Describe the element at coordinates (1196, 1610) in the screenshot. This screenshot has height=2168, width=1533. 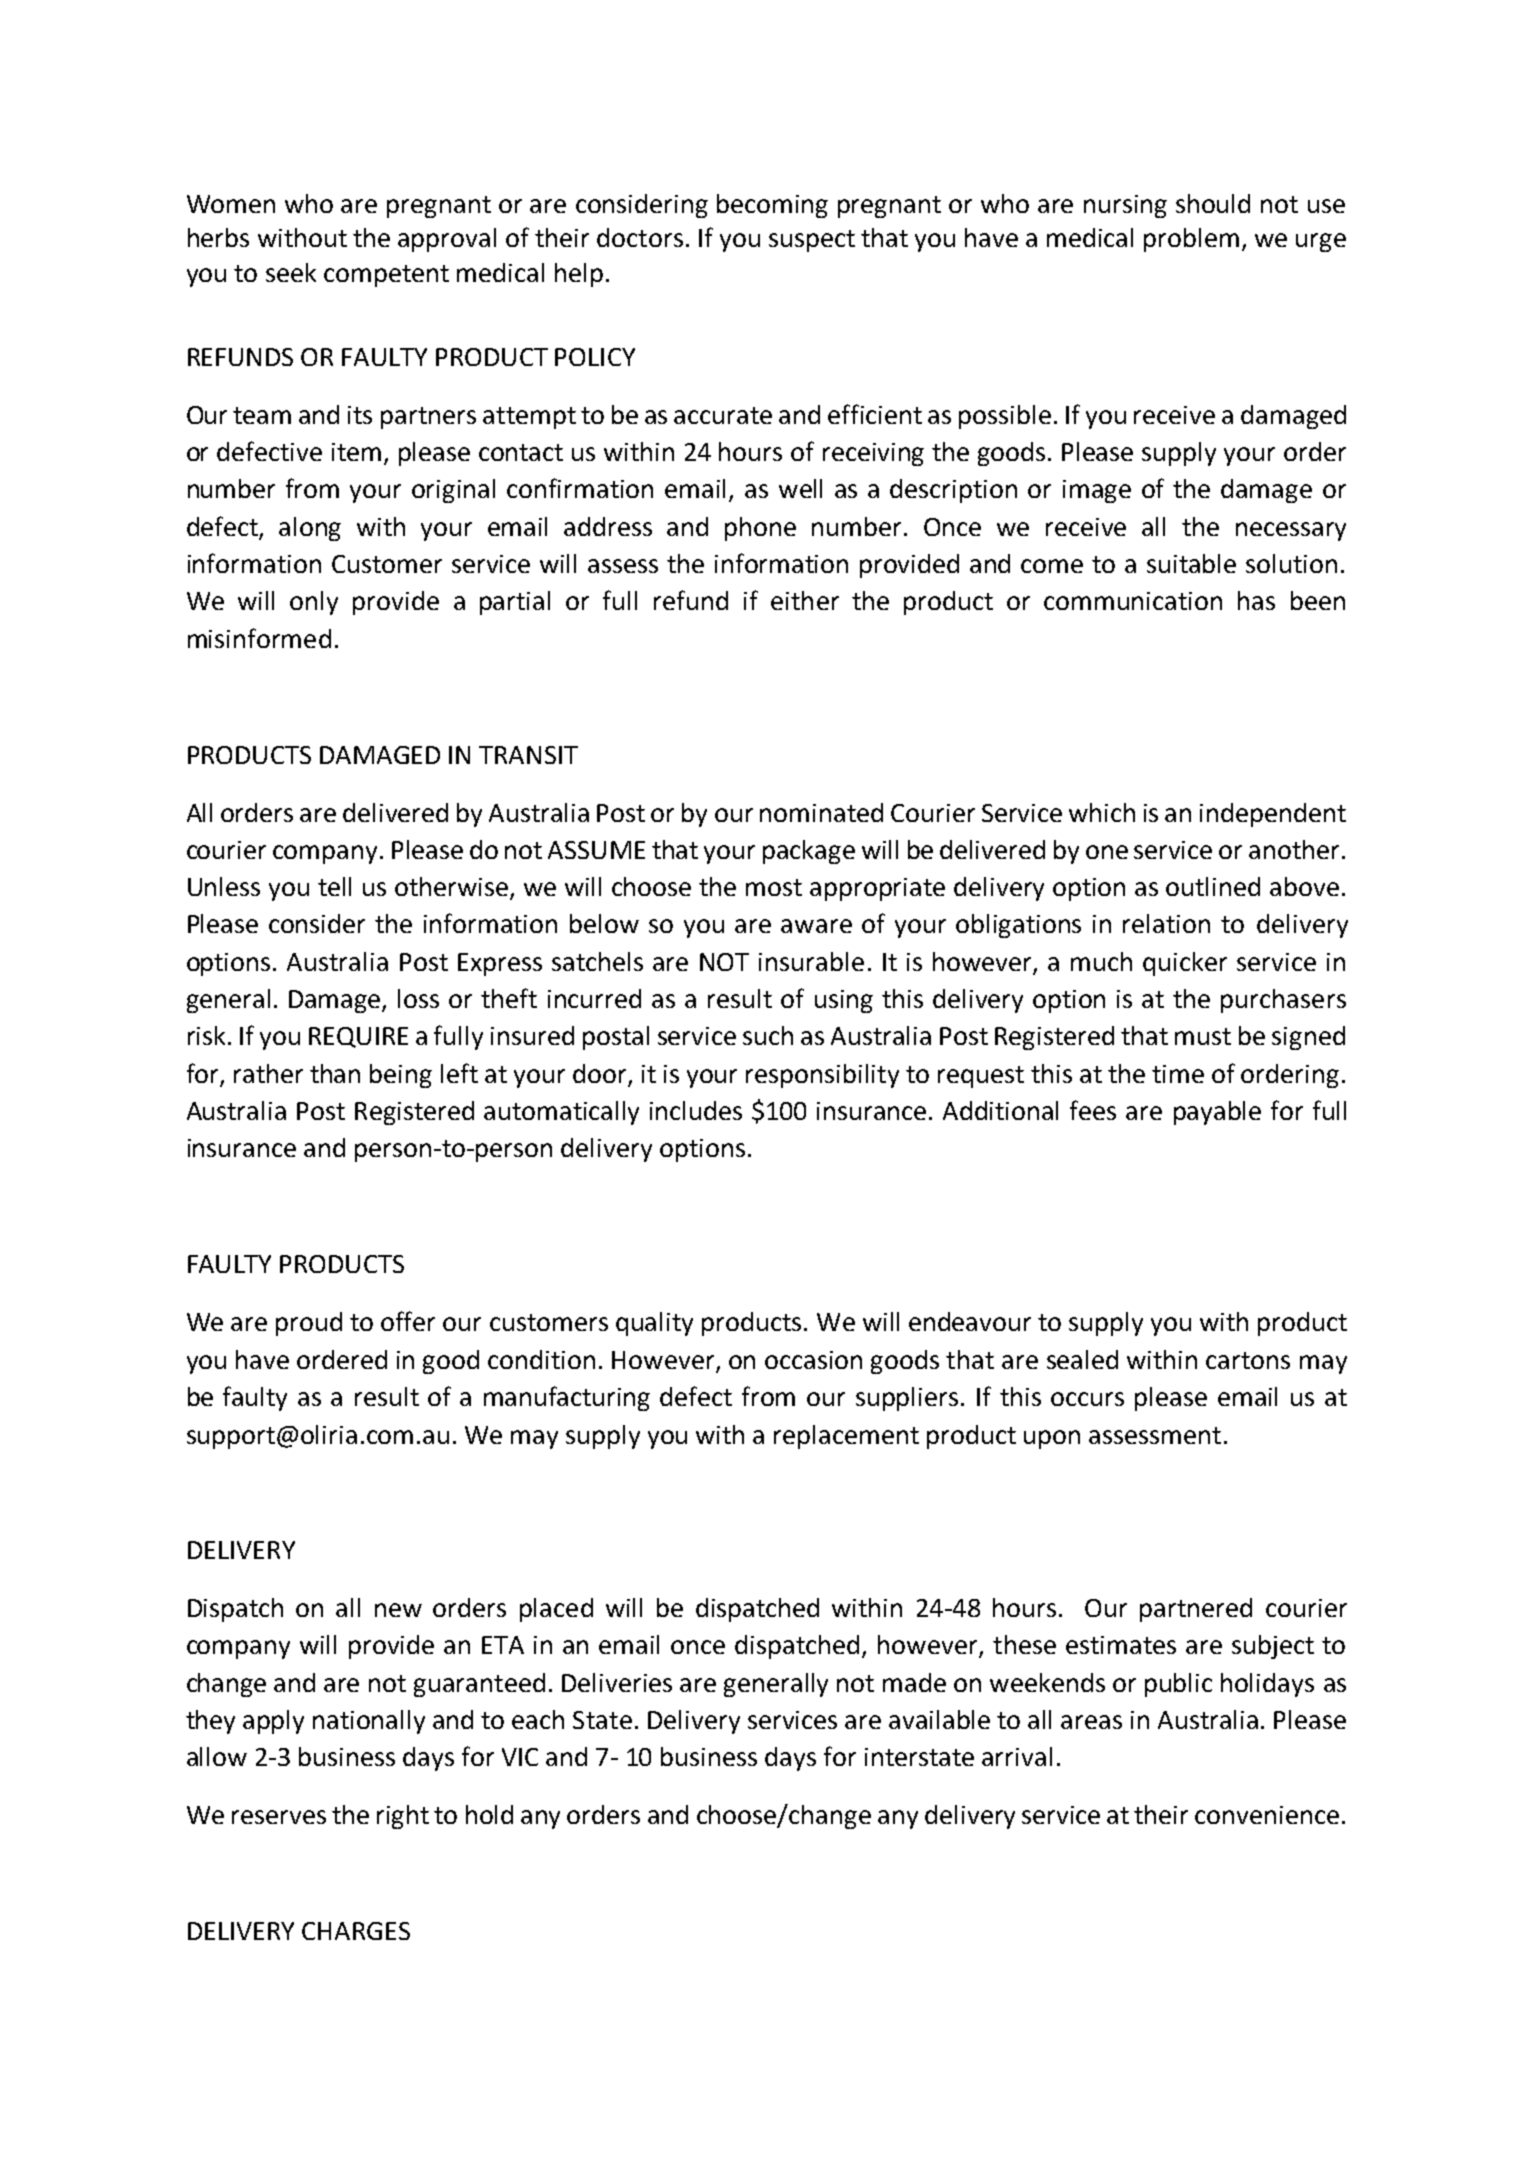
I see `partnered` at that location.
